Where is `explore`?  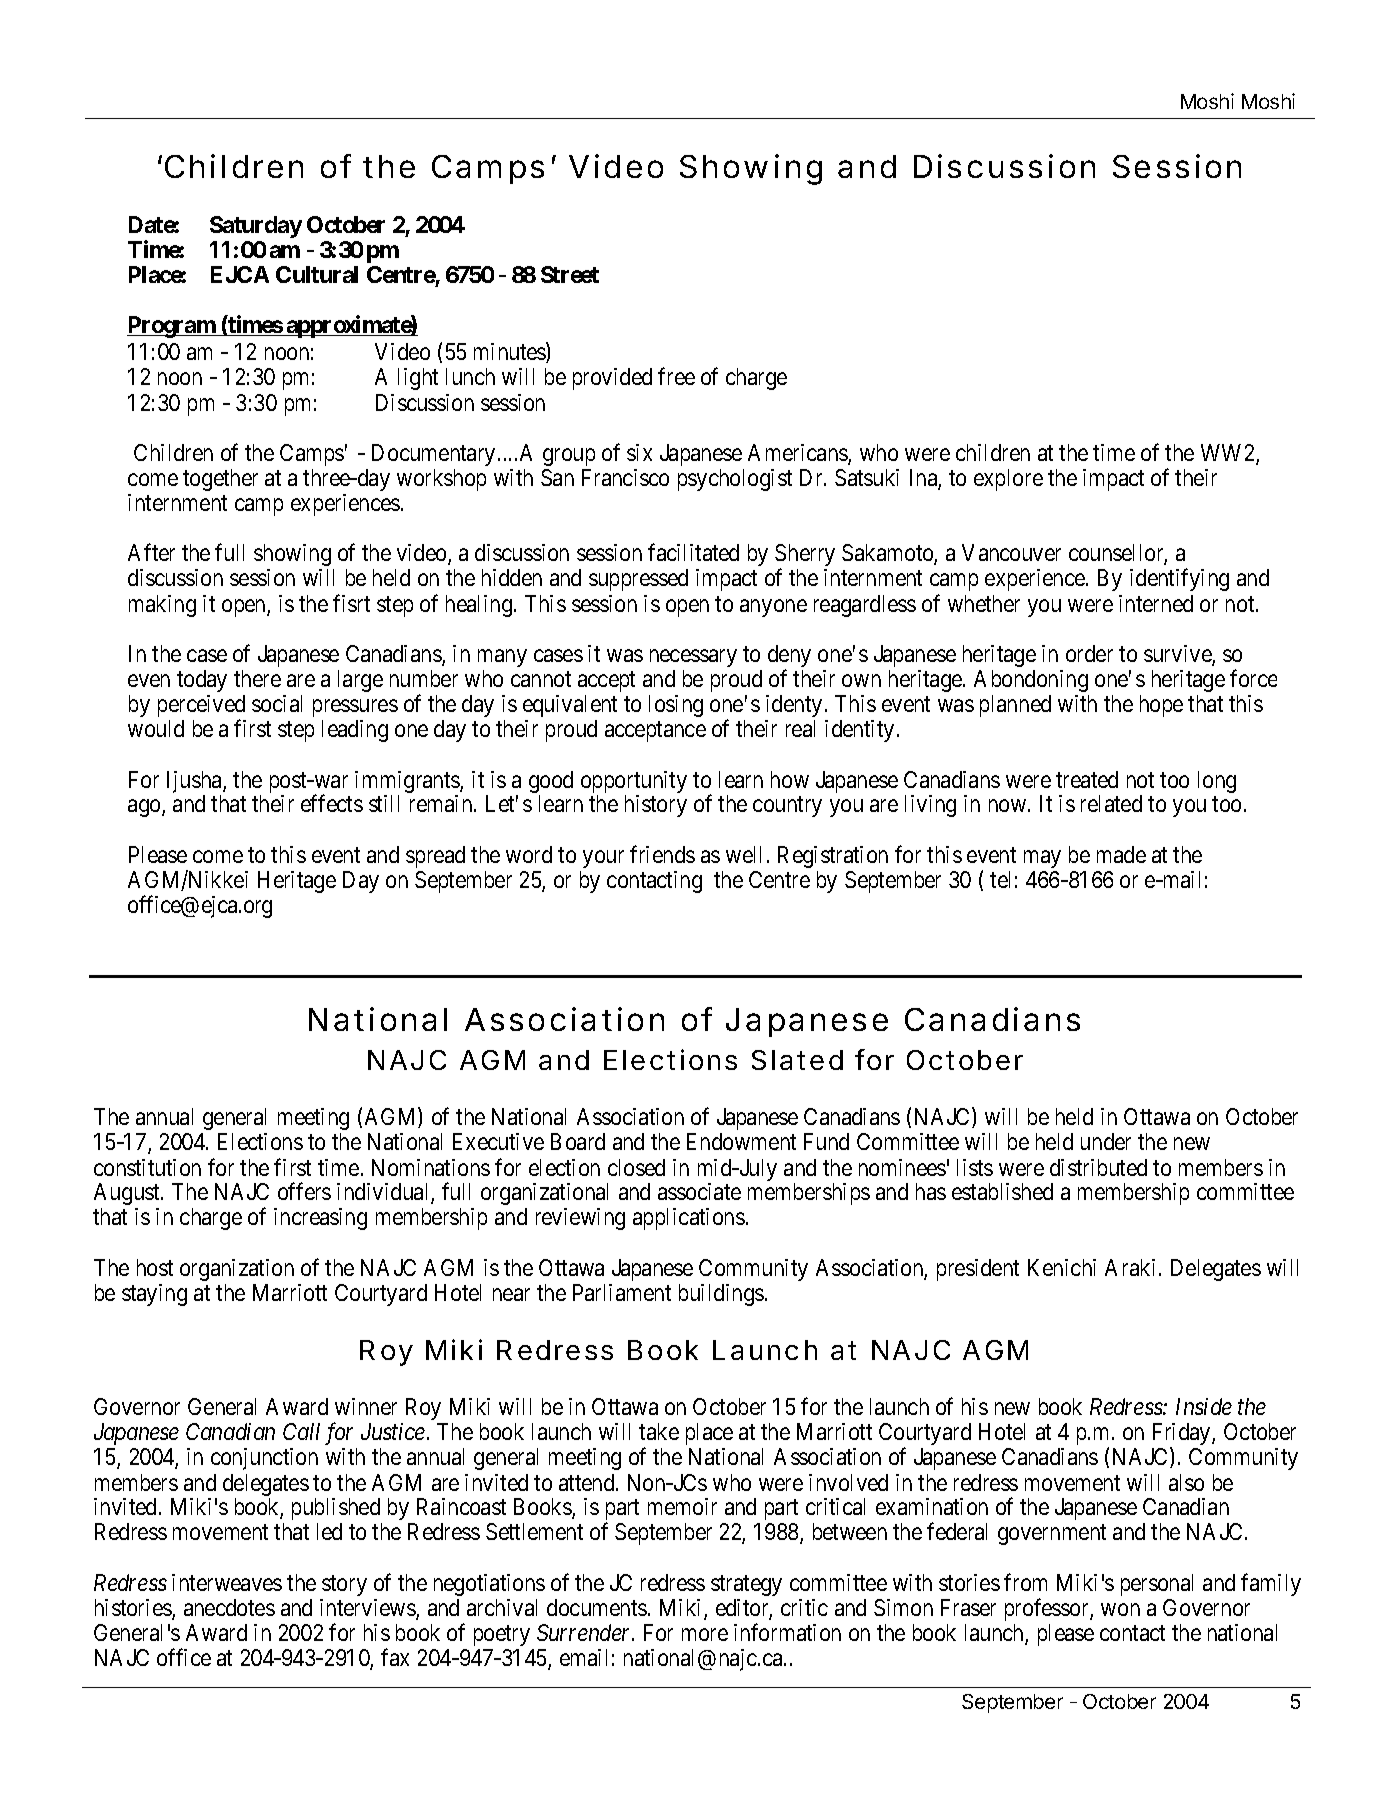
explore is located at coordinates (1008, 480).
